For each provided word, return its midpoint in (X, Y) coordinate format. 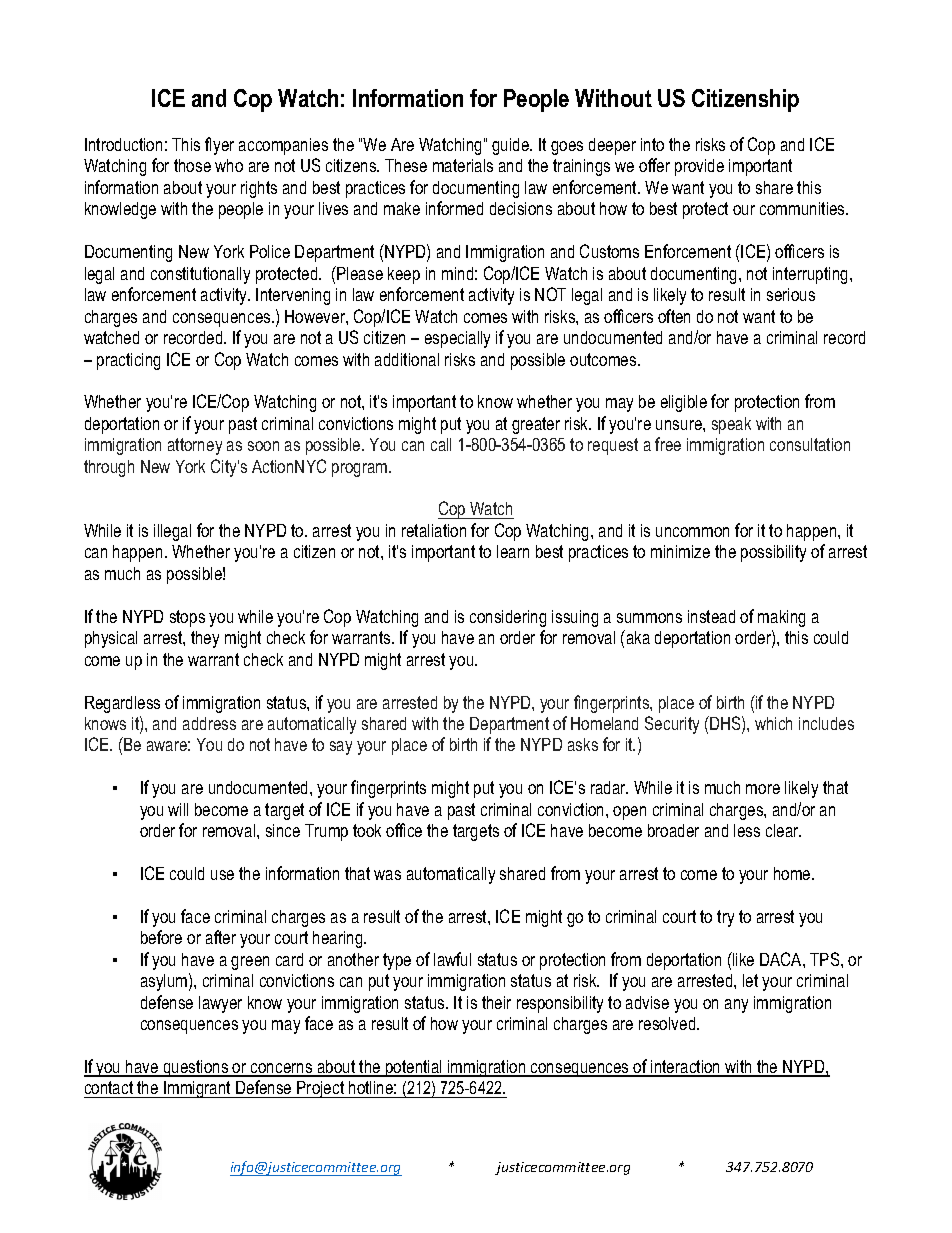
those (192, 165)
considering (508, 618)
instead (711, 616)
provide (699, 167)
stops (187, 618)
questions (196, 1068)
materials (463, 165)
